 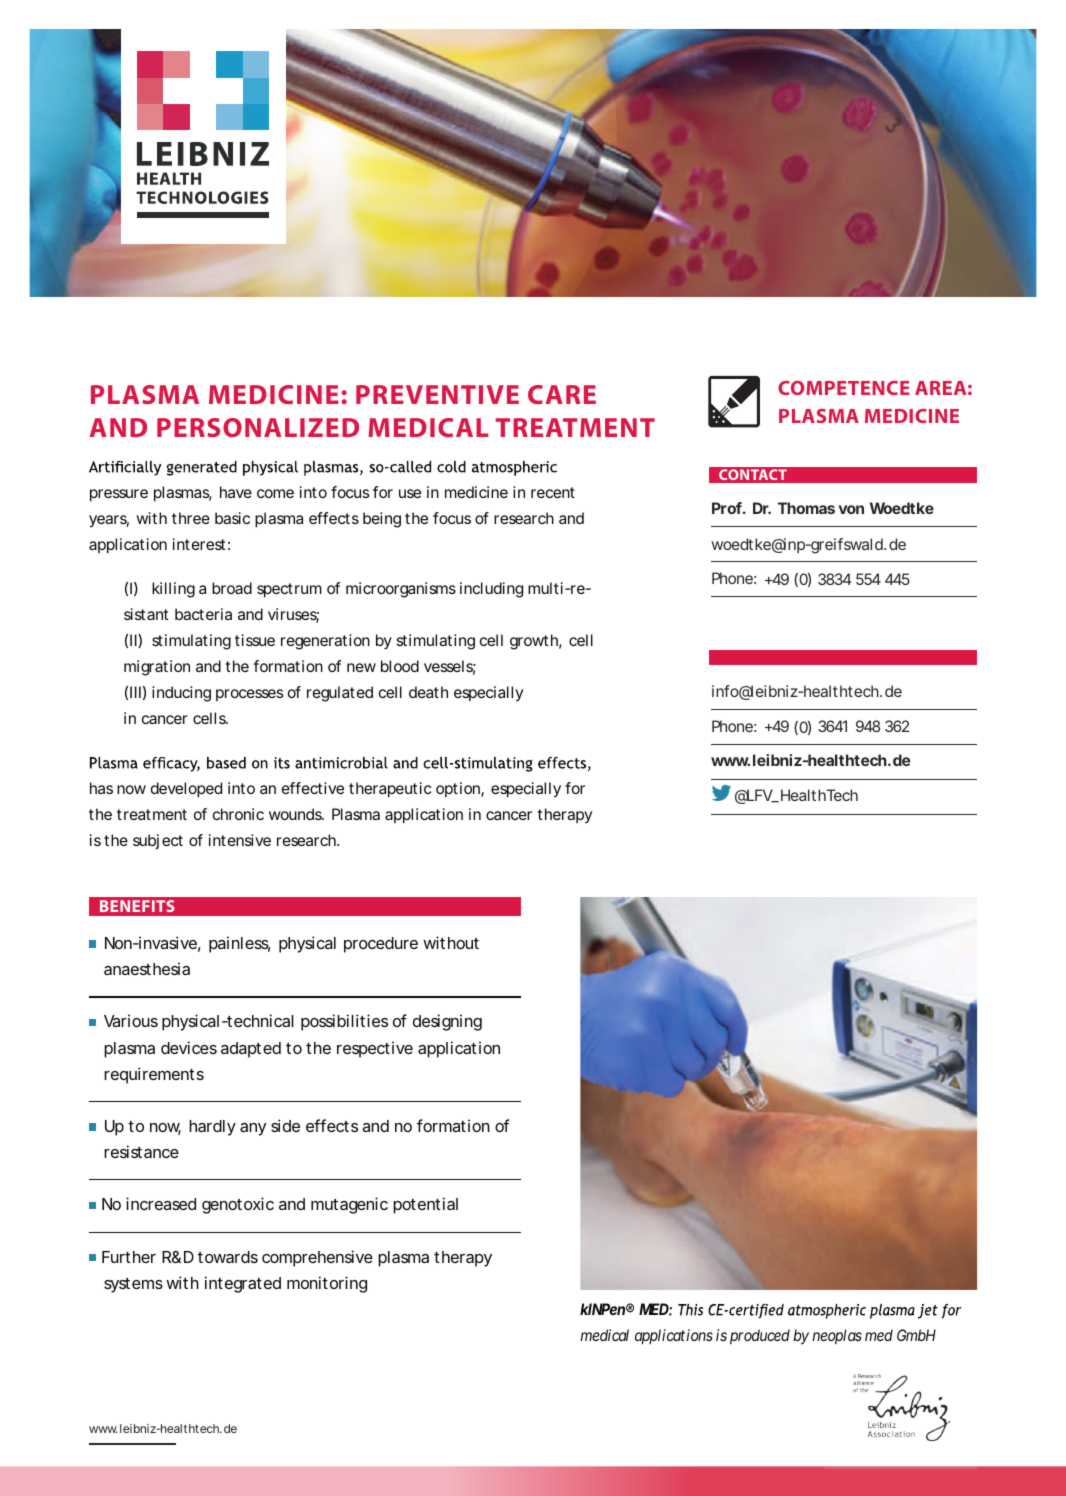 I want to click on potential, so click(x=425, y=1205).
